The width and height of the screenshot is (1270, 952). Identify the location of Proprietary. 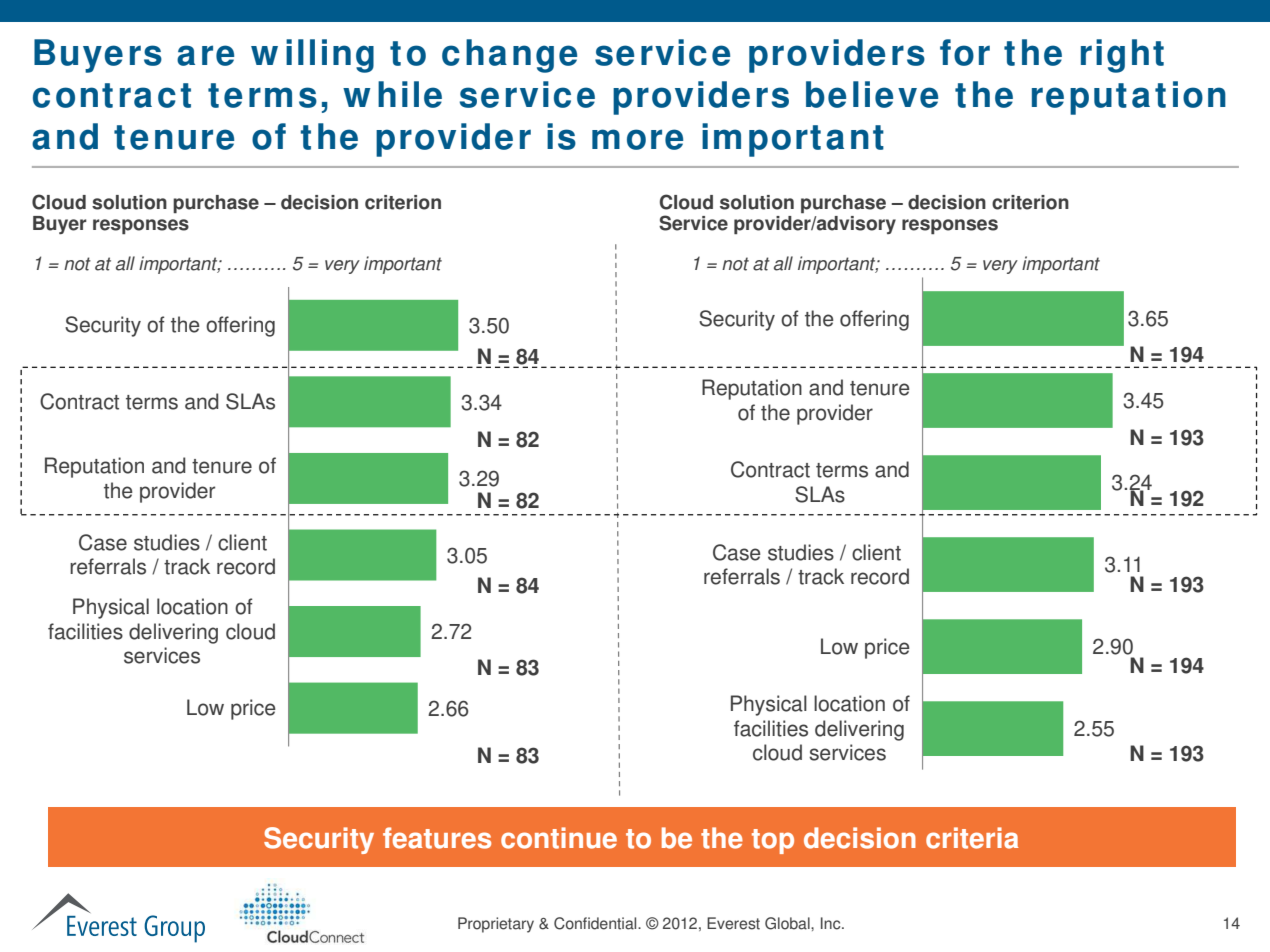
(496, 925).
